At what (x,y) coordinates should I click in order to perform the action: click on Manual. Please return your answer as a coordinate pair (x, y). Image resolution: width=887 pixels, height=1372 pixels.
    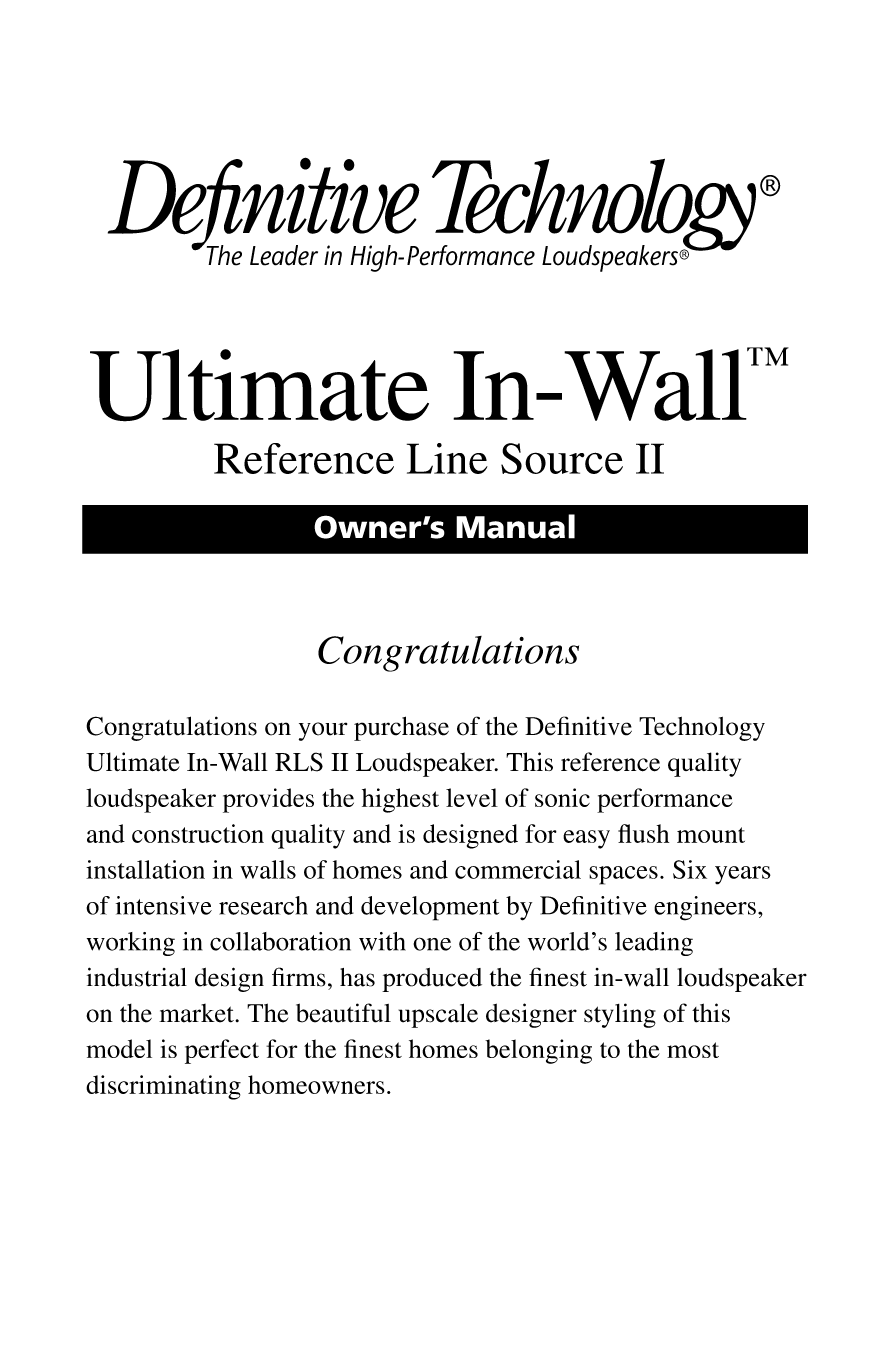
    Looking at the image, I should click on (515, 526).
